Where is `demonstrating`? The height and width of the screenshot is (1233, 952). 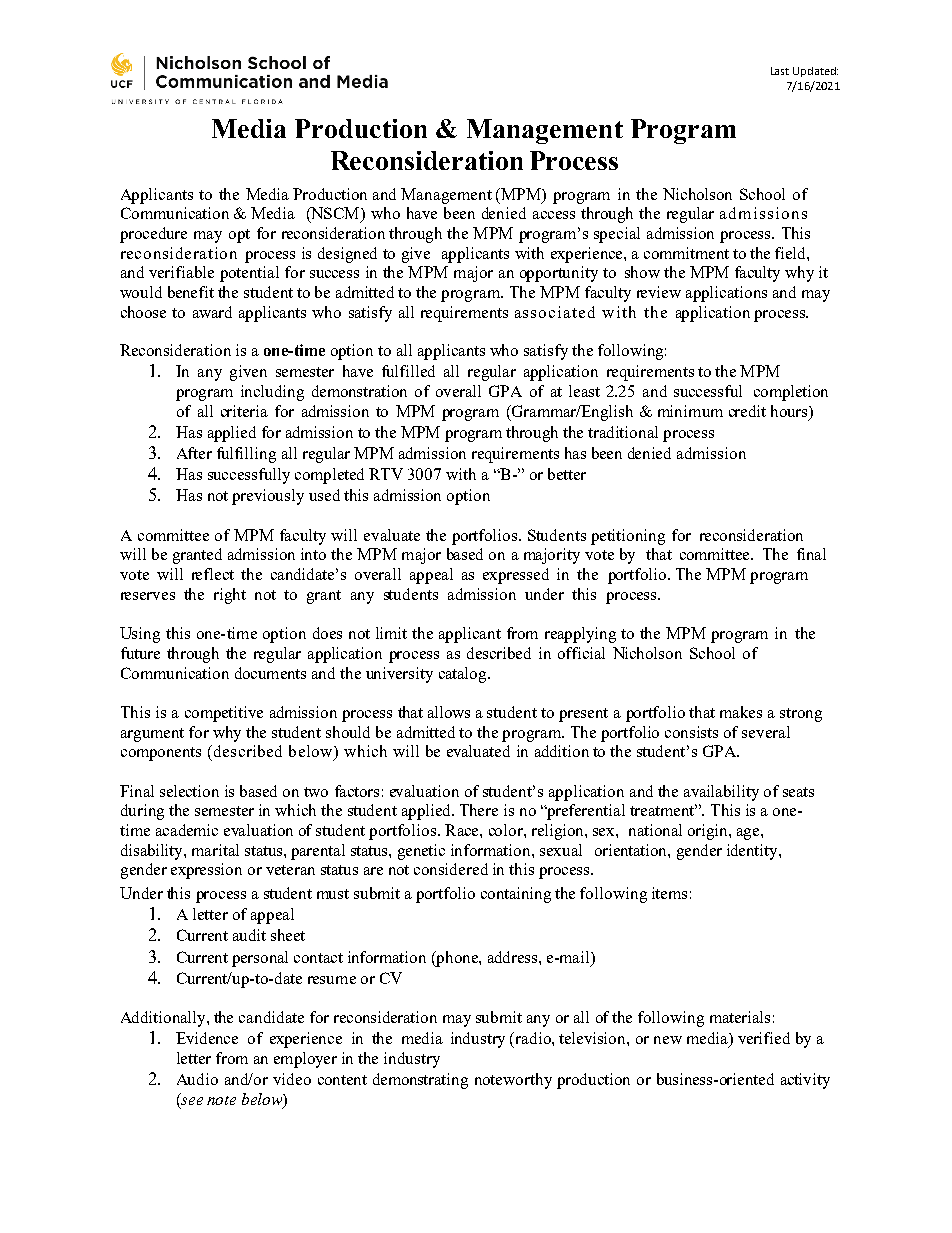 demonstrating is located at coordinates (420, 1081).
